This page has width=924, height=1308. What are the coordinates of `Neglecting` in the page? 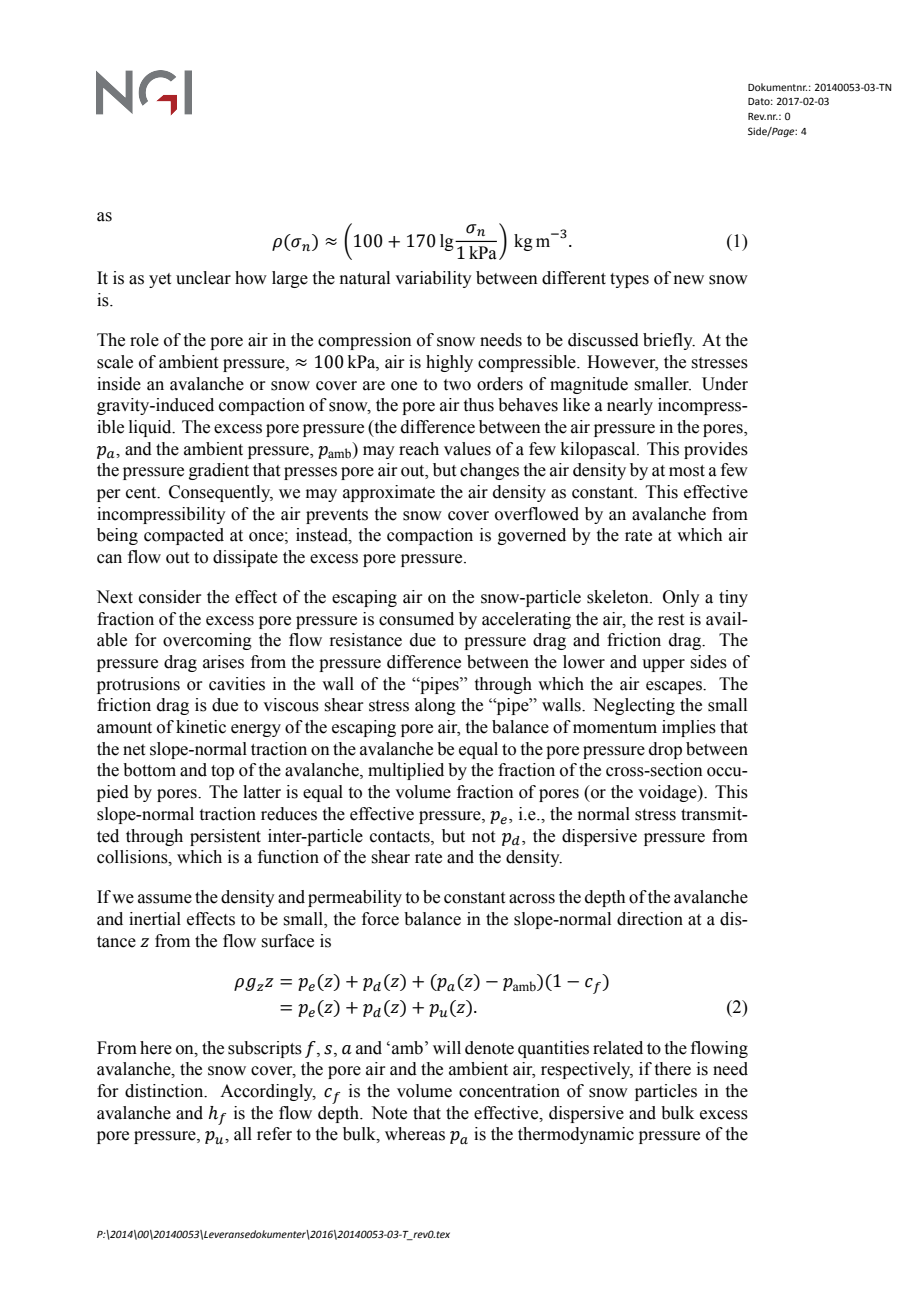 It's located at (634, 706).
